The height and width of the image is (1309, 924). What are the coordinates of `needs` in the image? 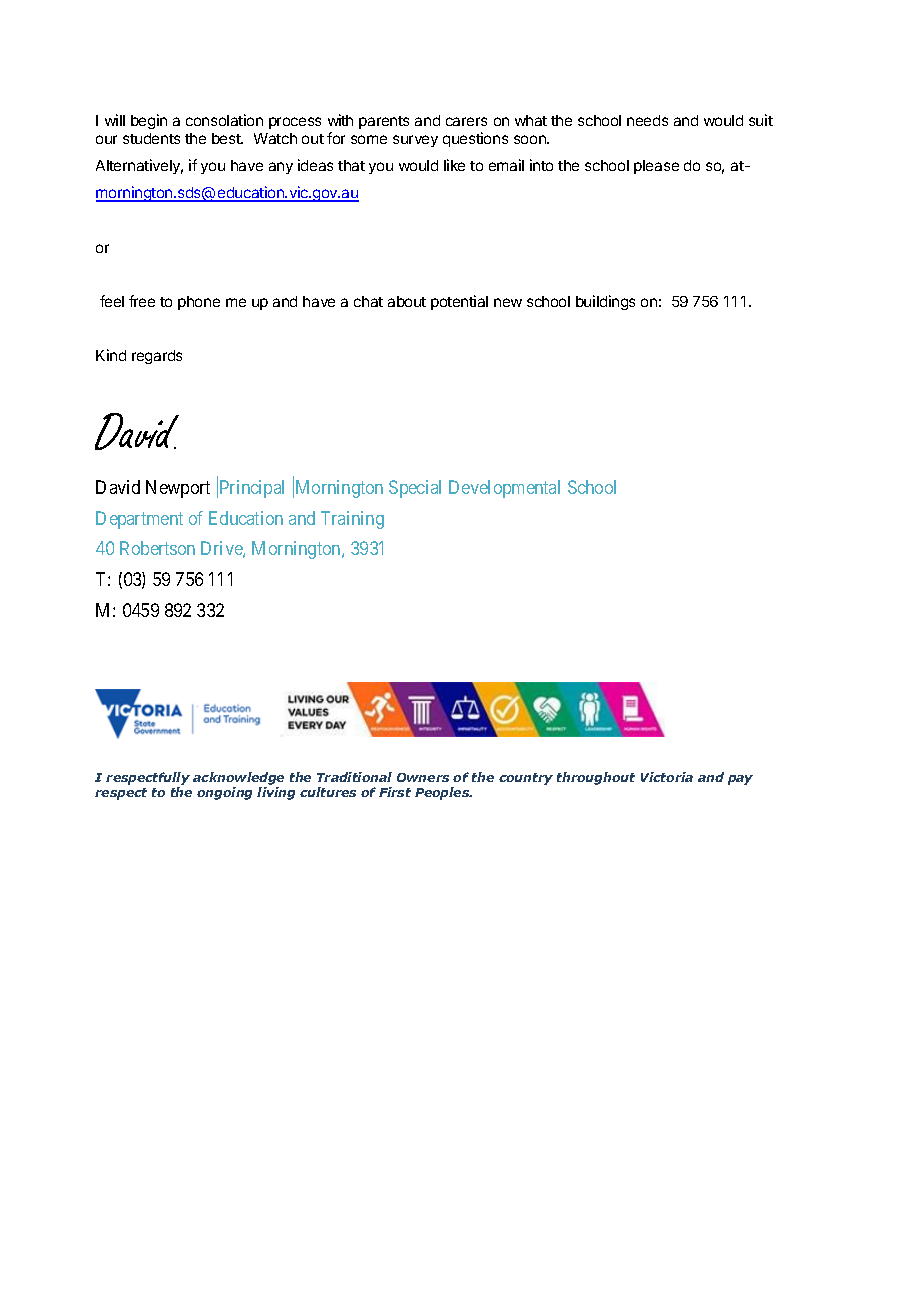 It's located at (647, 120).
